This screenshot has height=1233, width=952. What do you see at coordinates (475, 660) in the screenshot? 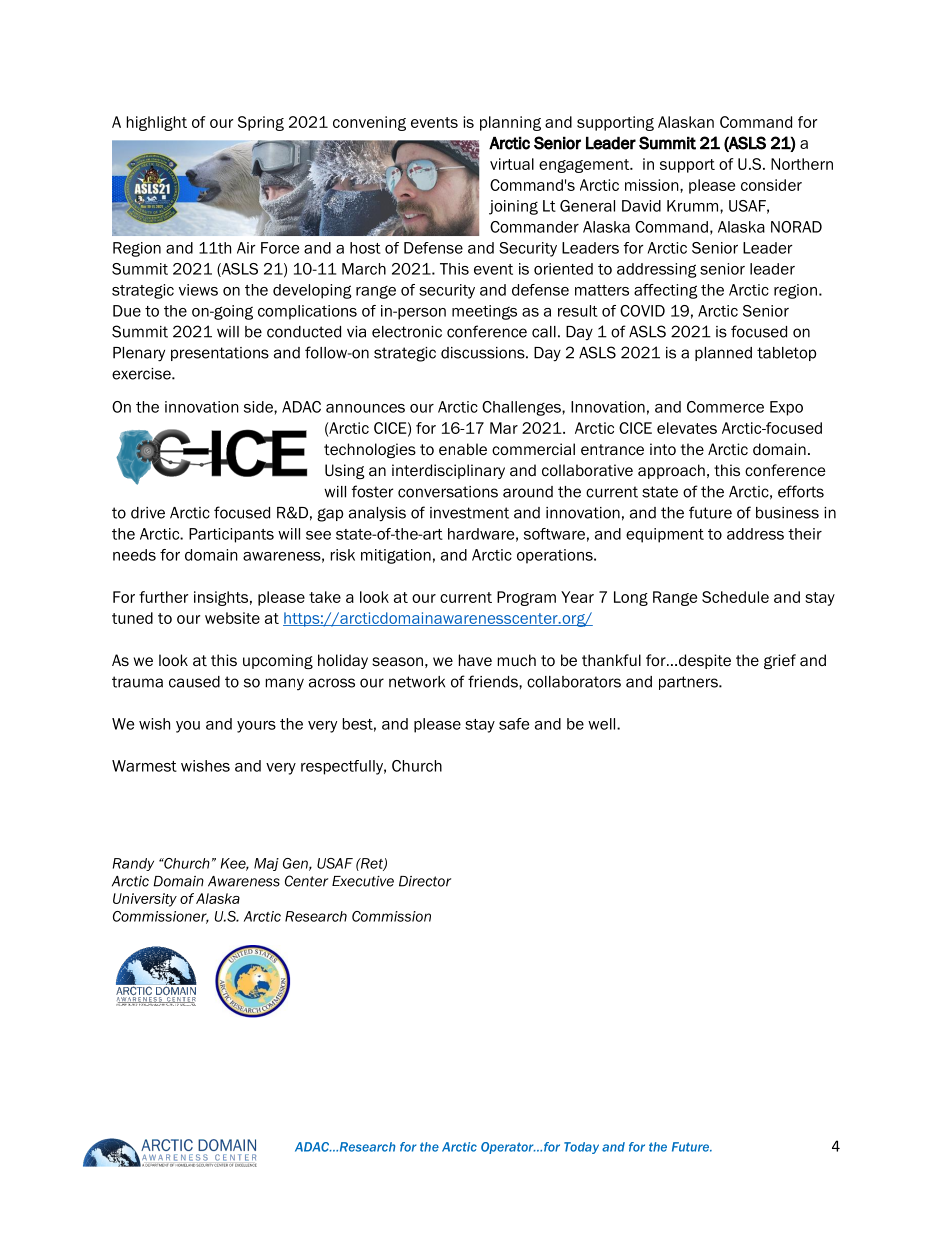
I see `have` at bounding box center [475, 660].
